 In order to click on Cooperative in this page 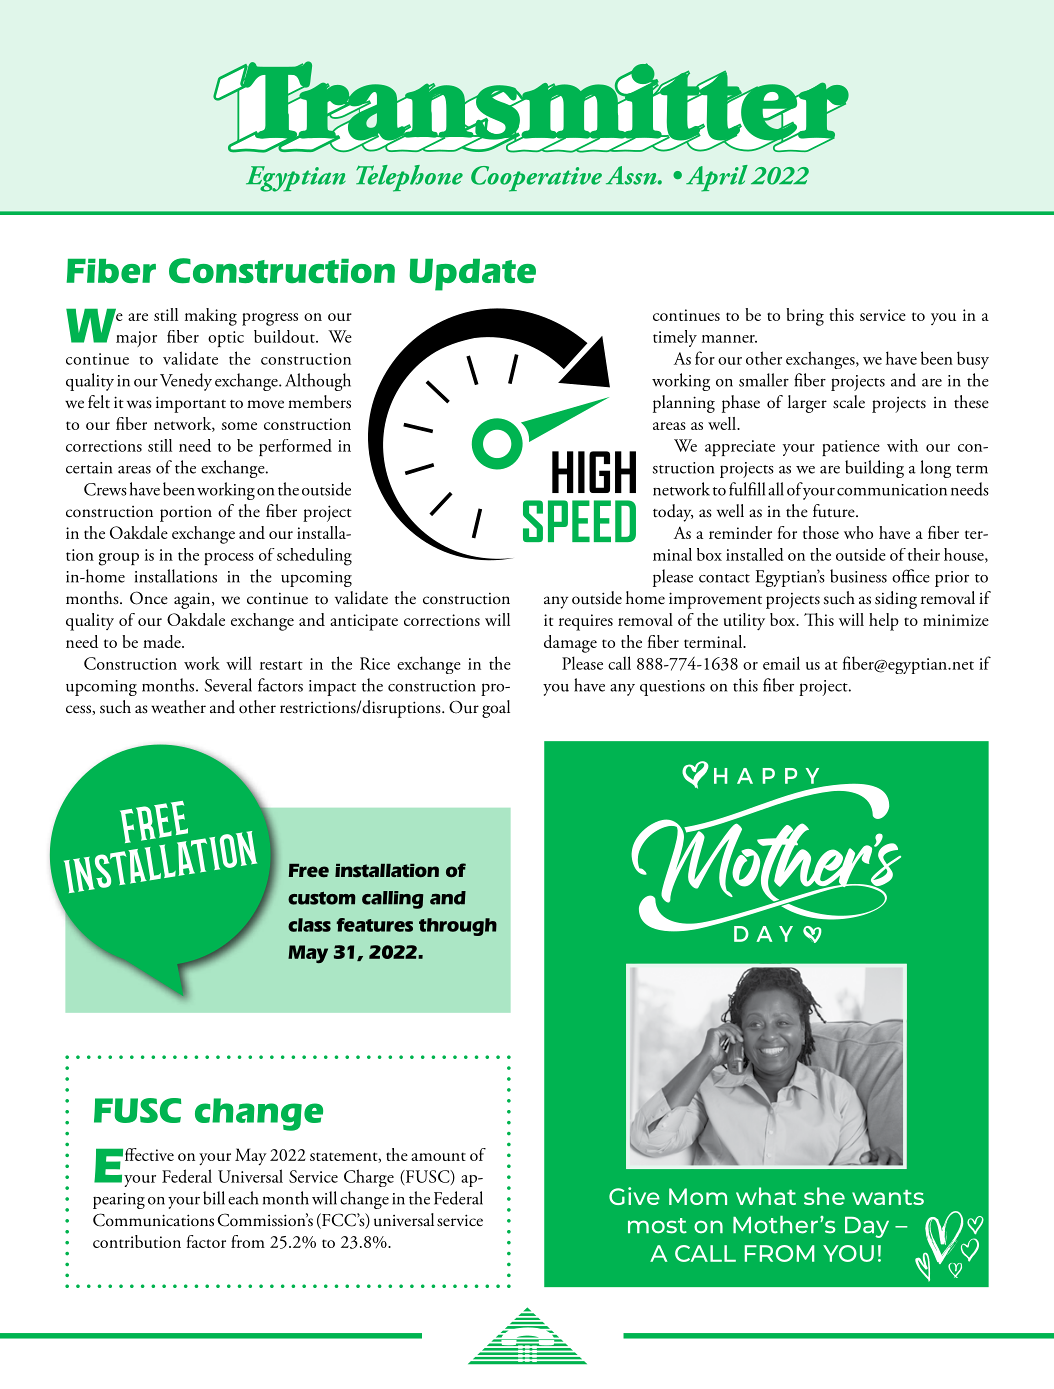, I will do `click(536, 179)`.
